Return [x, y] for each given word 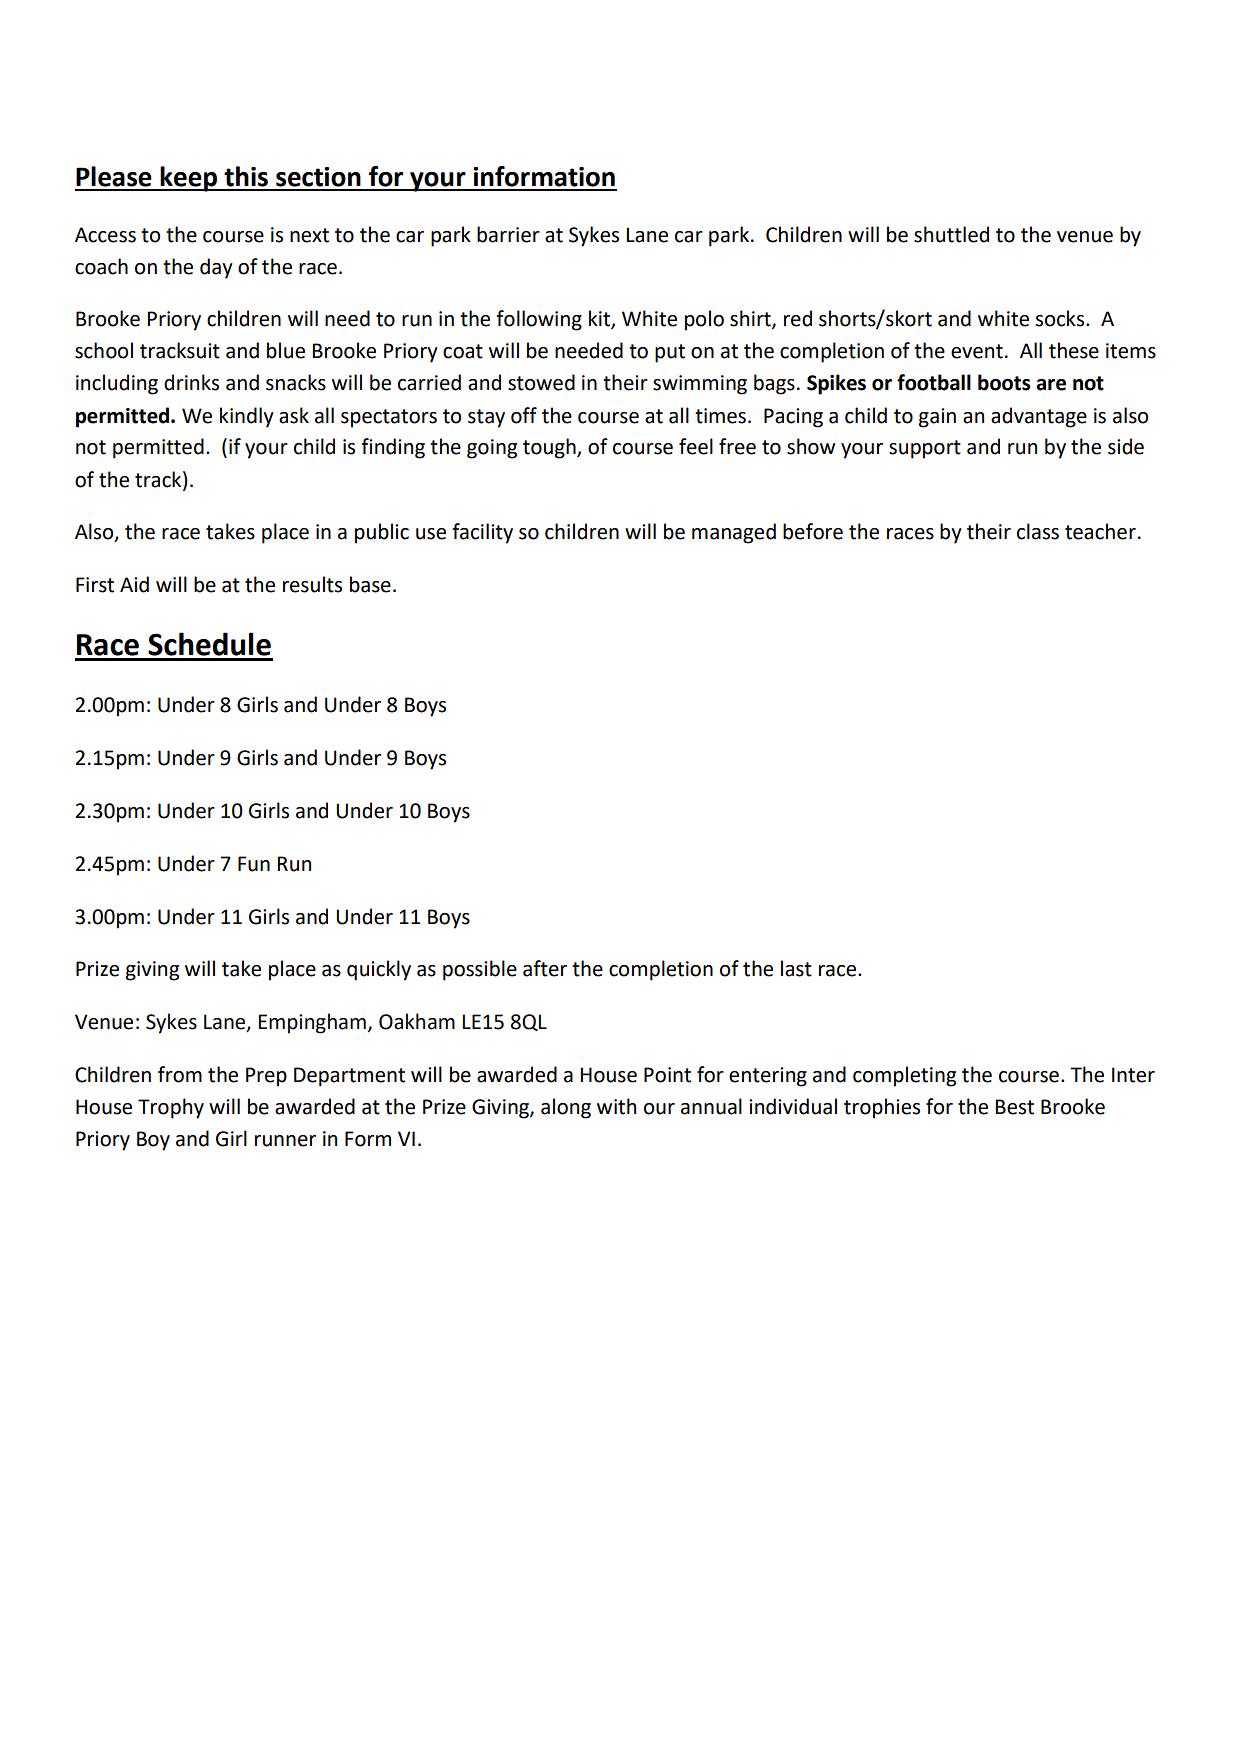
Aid [134, 584]
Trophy [171, 1108]
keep [188, 179]
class [1038, 531]
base [370, 584]
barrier [508, 234]
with [616, 1106]
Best [1014, 1107]
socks [1061, 318]
